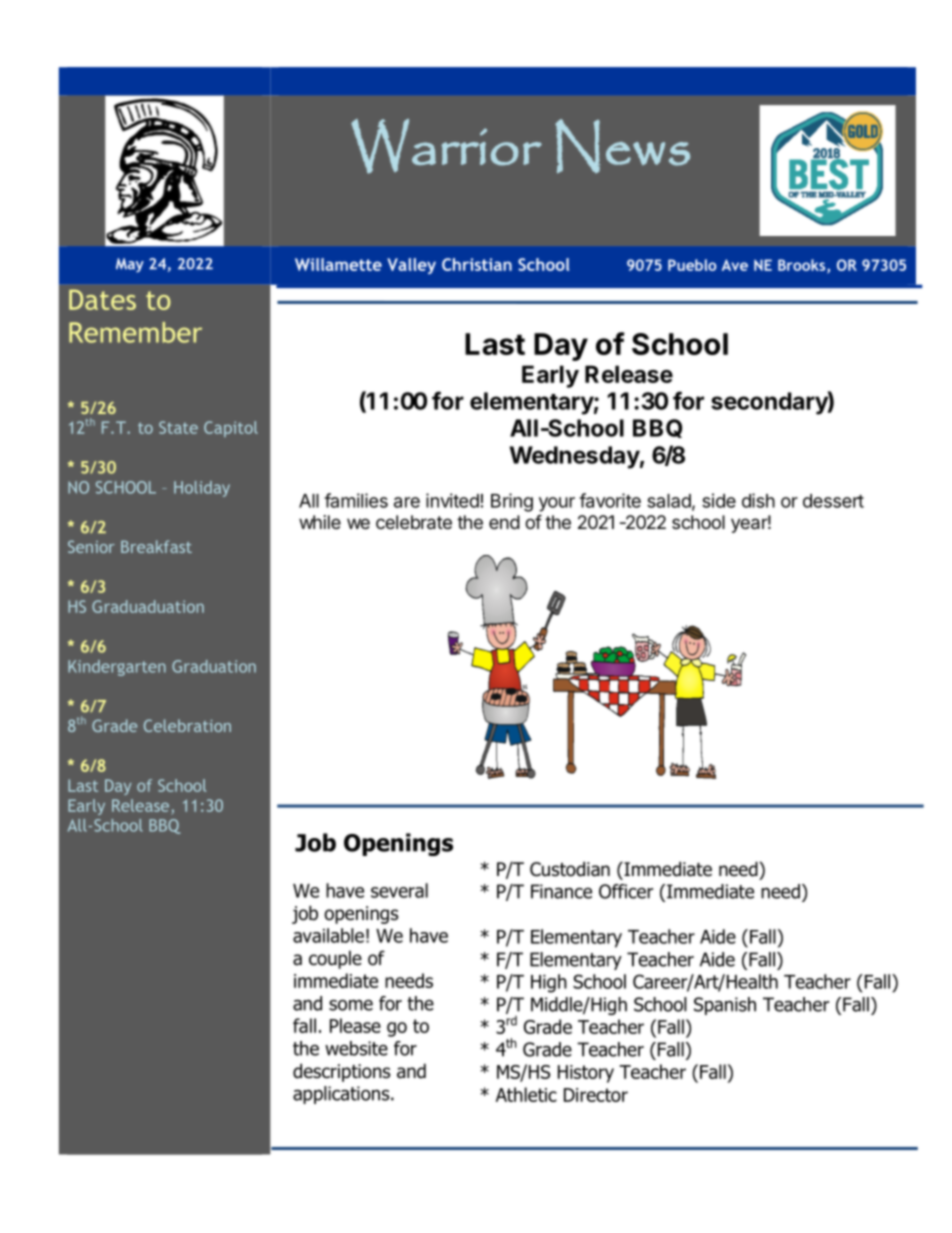 The height and width of the document is (1233, 952). Describe the element at coordinates (130, 265) in the document. I see `May` at that location.
